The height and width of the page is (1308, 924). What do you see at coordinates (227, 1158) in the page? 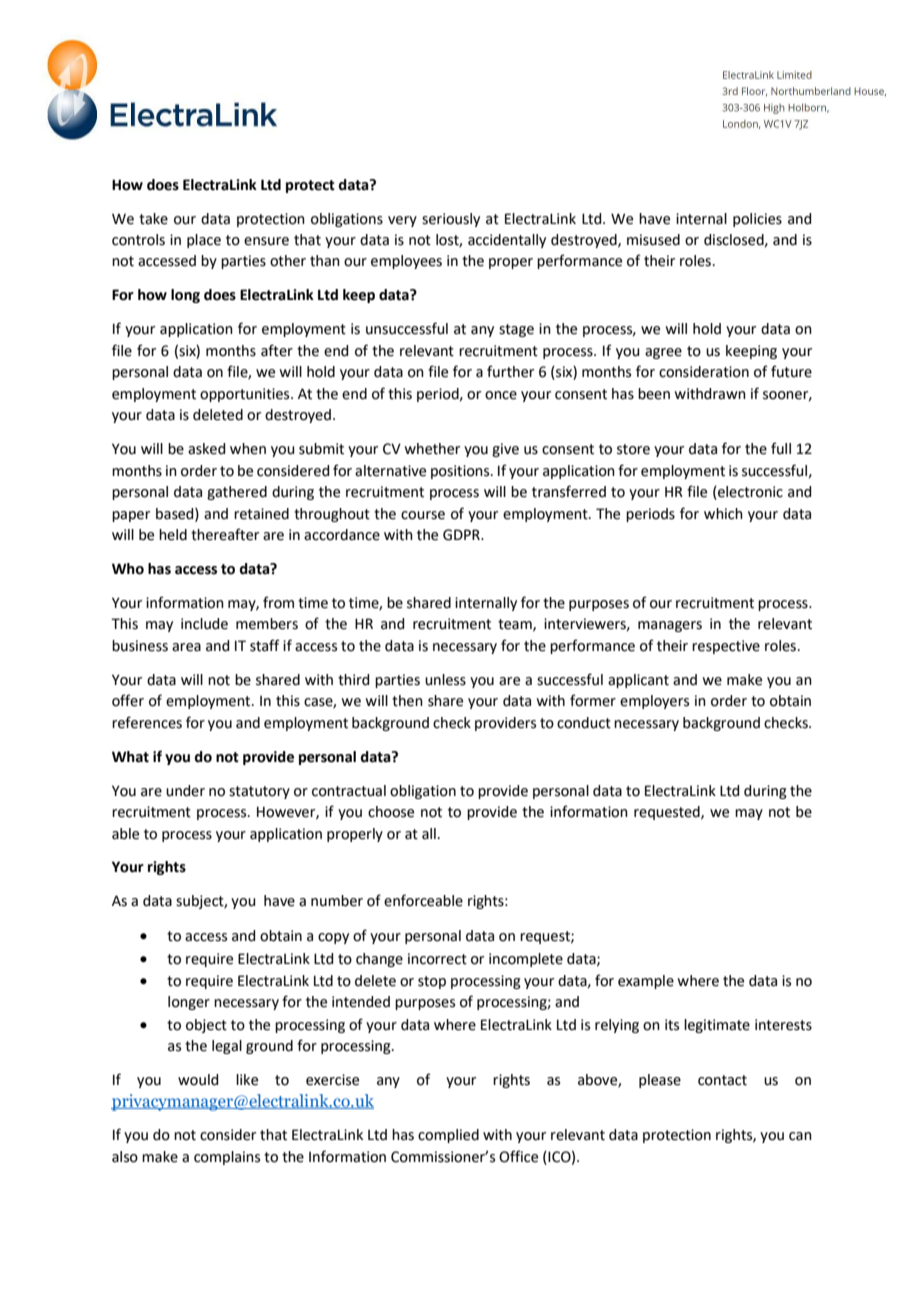
I see `complains` at bounding box center [227, 1158].
